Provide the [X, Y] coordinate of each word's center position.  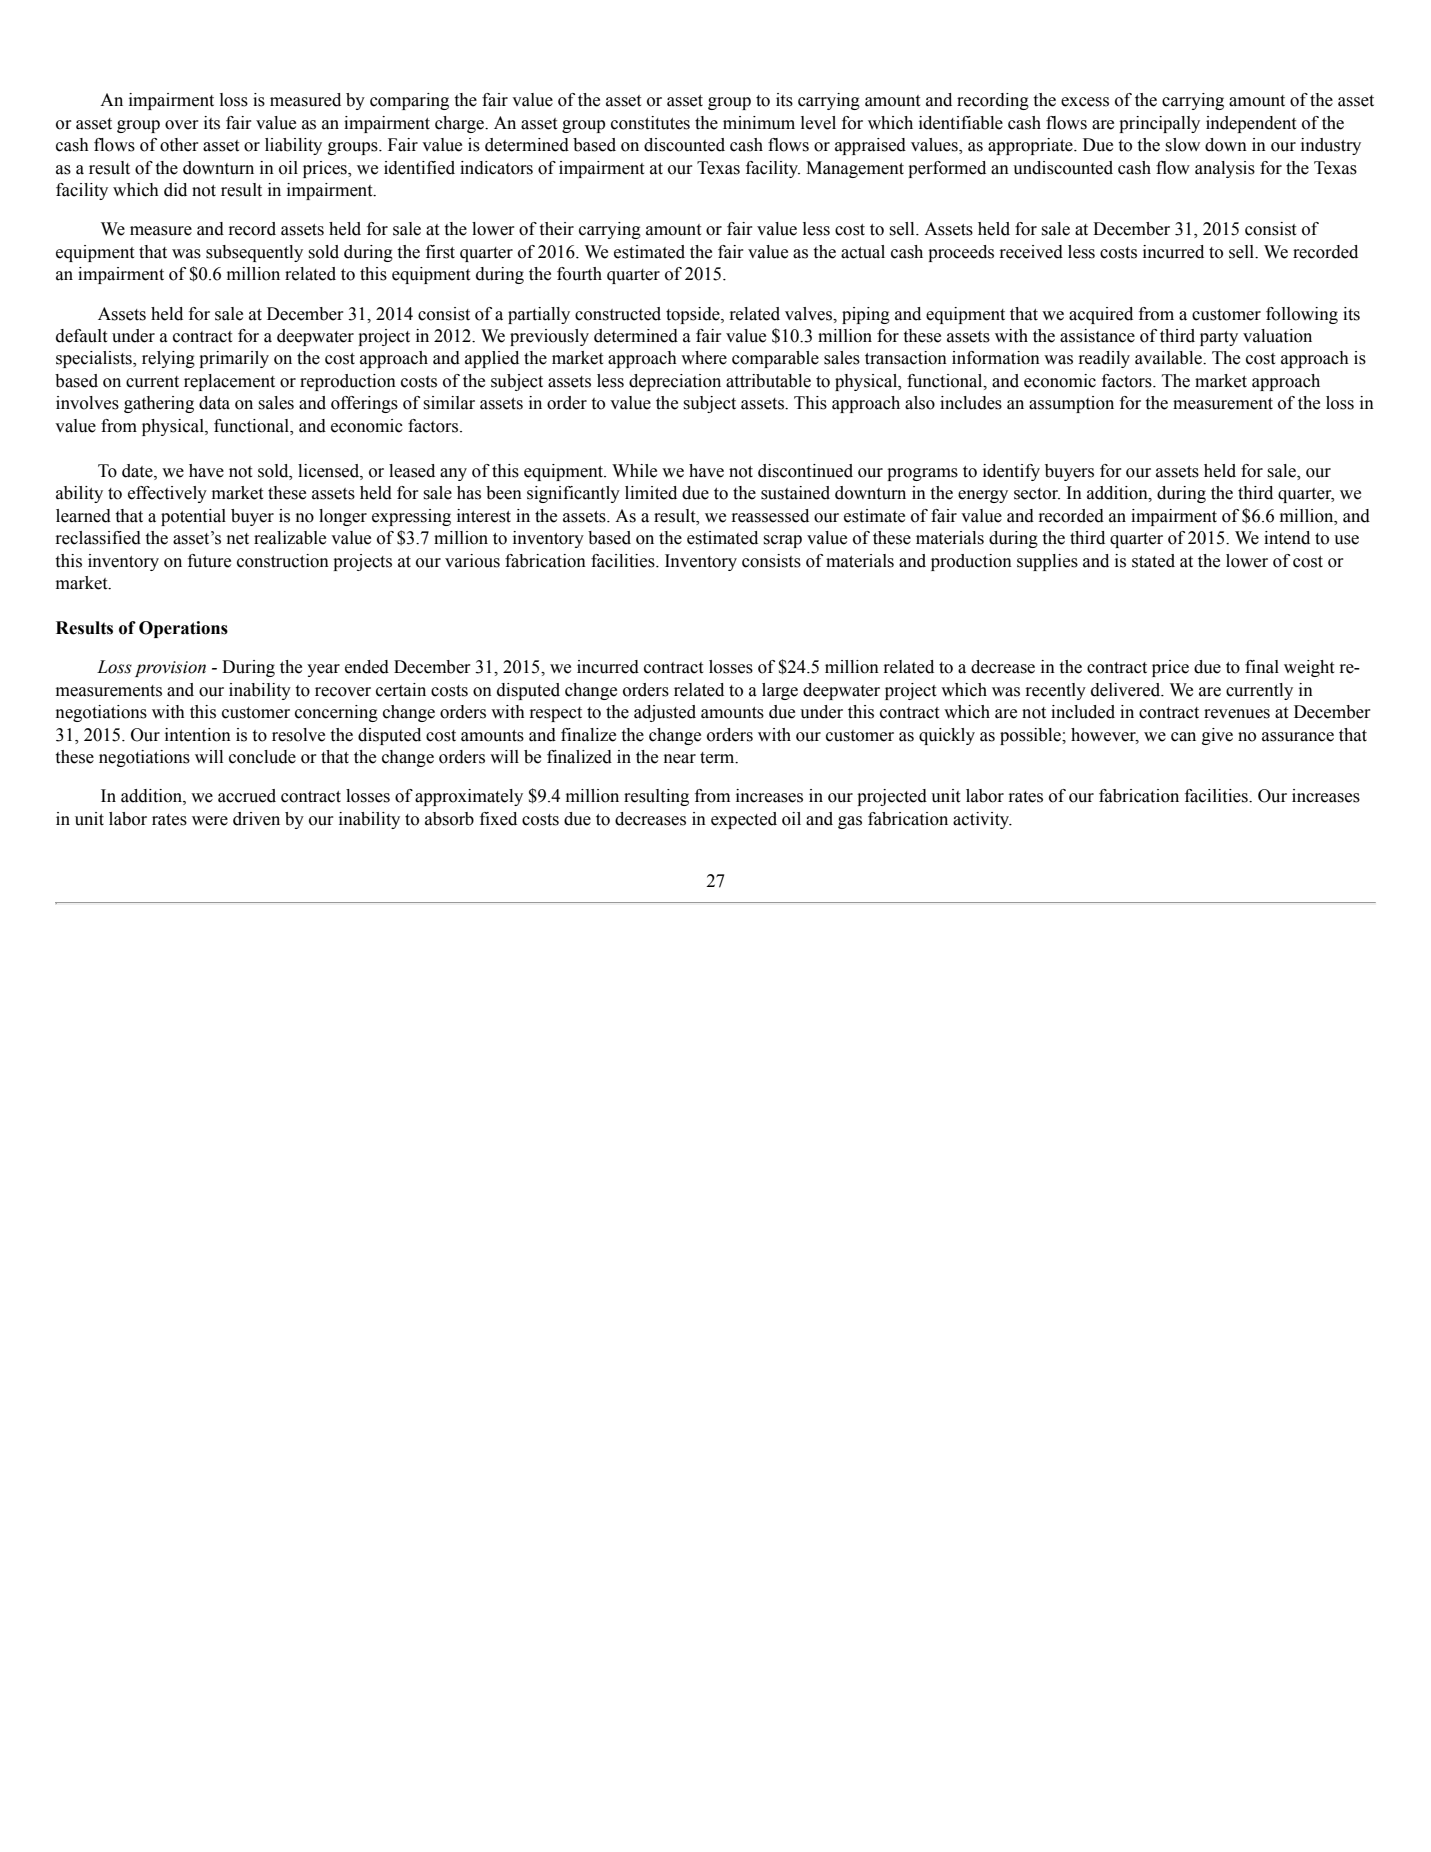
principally [1159, 124]
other [179, 145]
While [634, 471]
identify [1011, 472]
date [138, 471]
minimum [759, 123]
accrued [247, 796]
